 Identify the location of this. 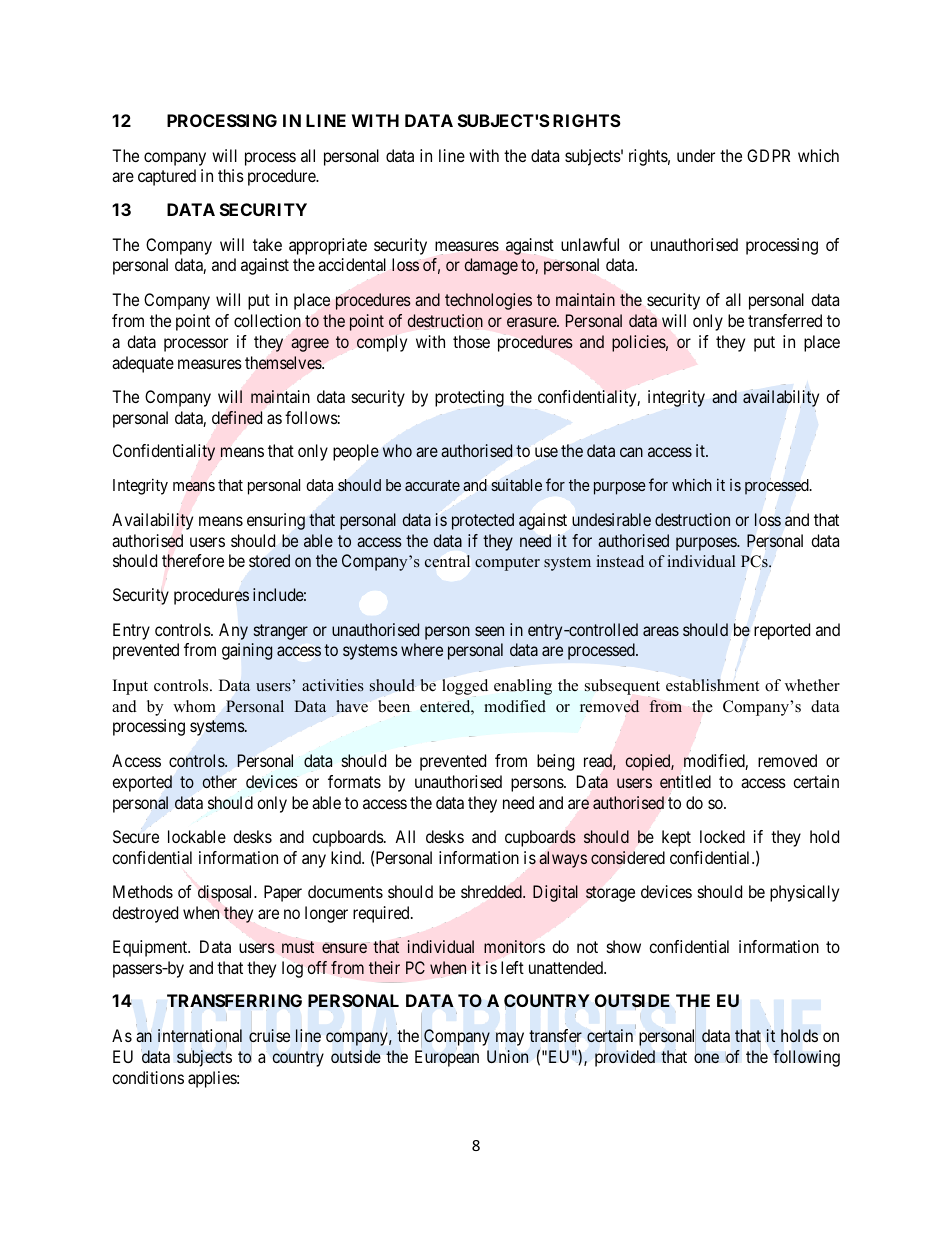
(231, 175).
